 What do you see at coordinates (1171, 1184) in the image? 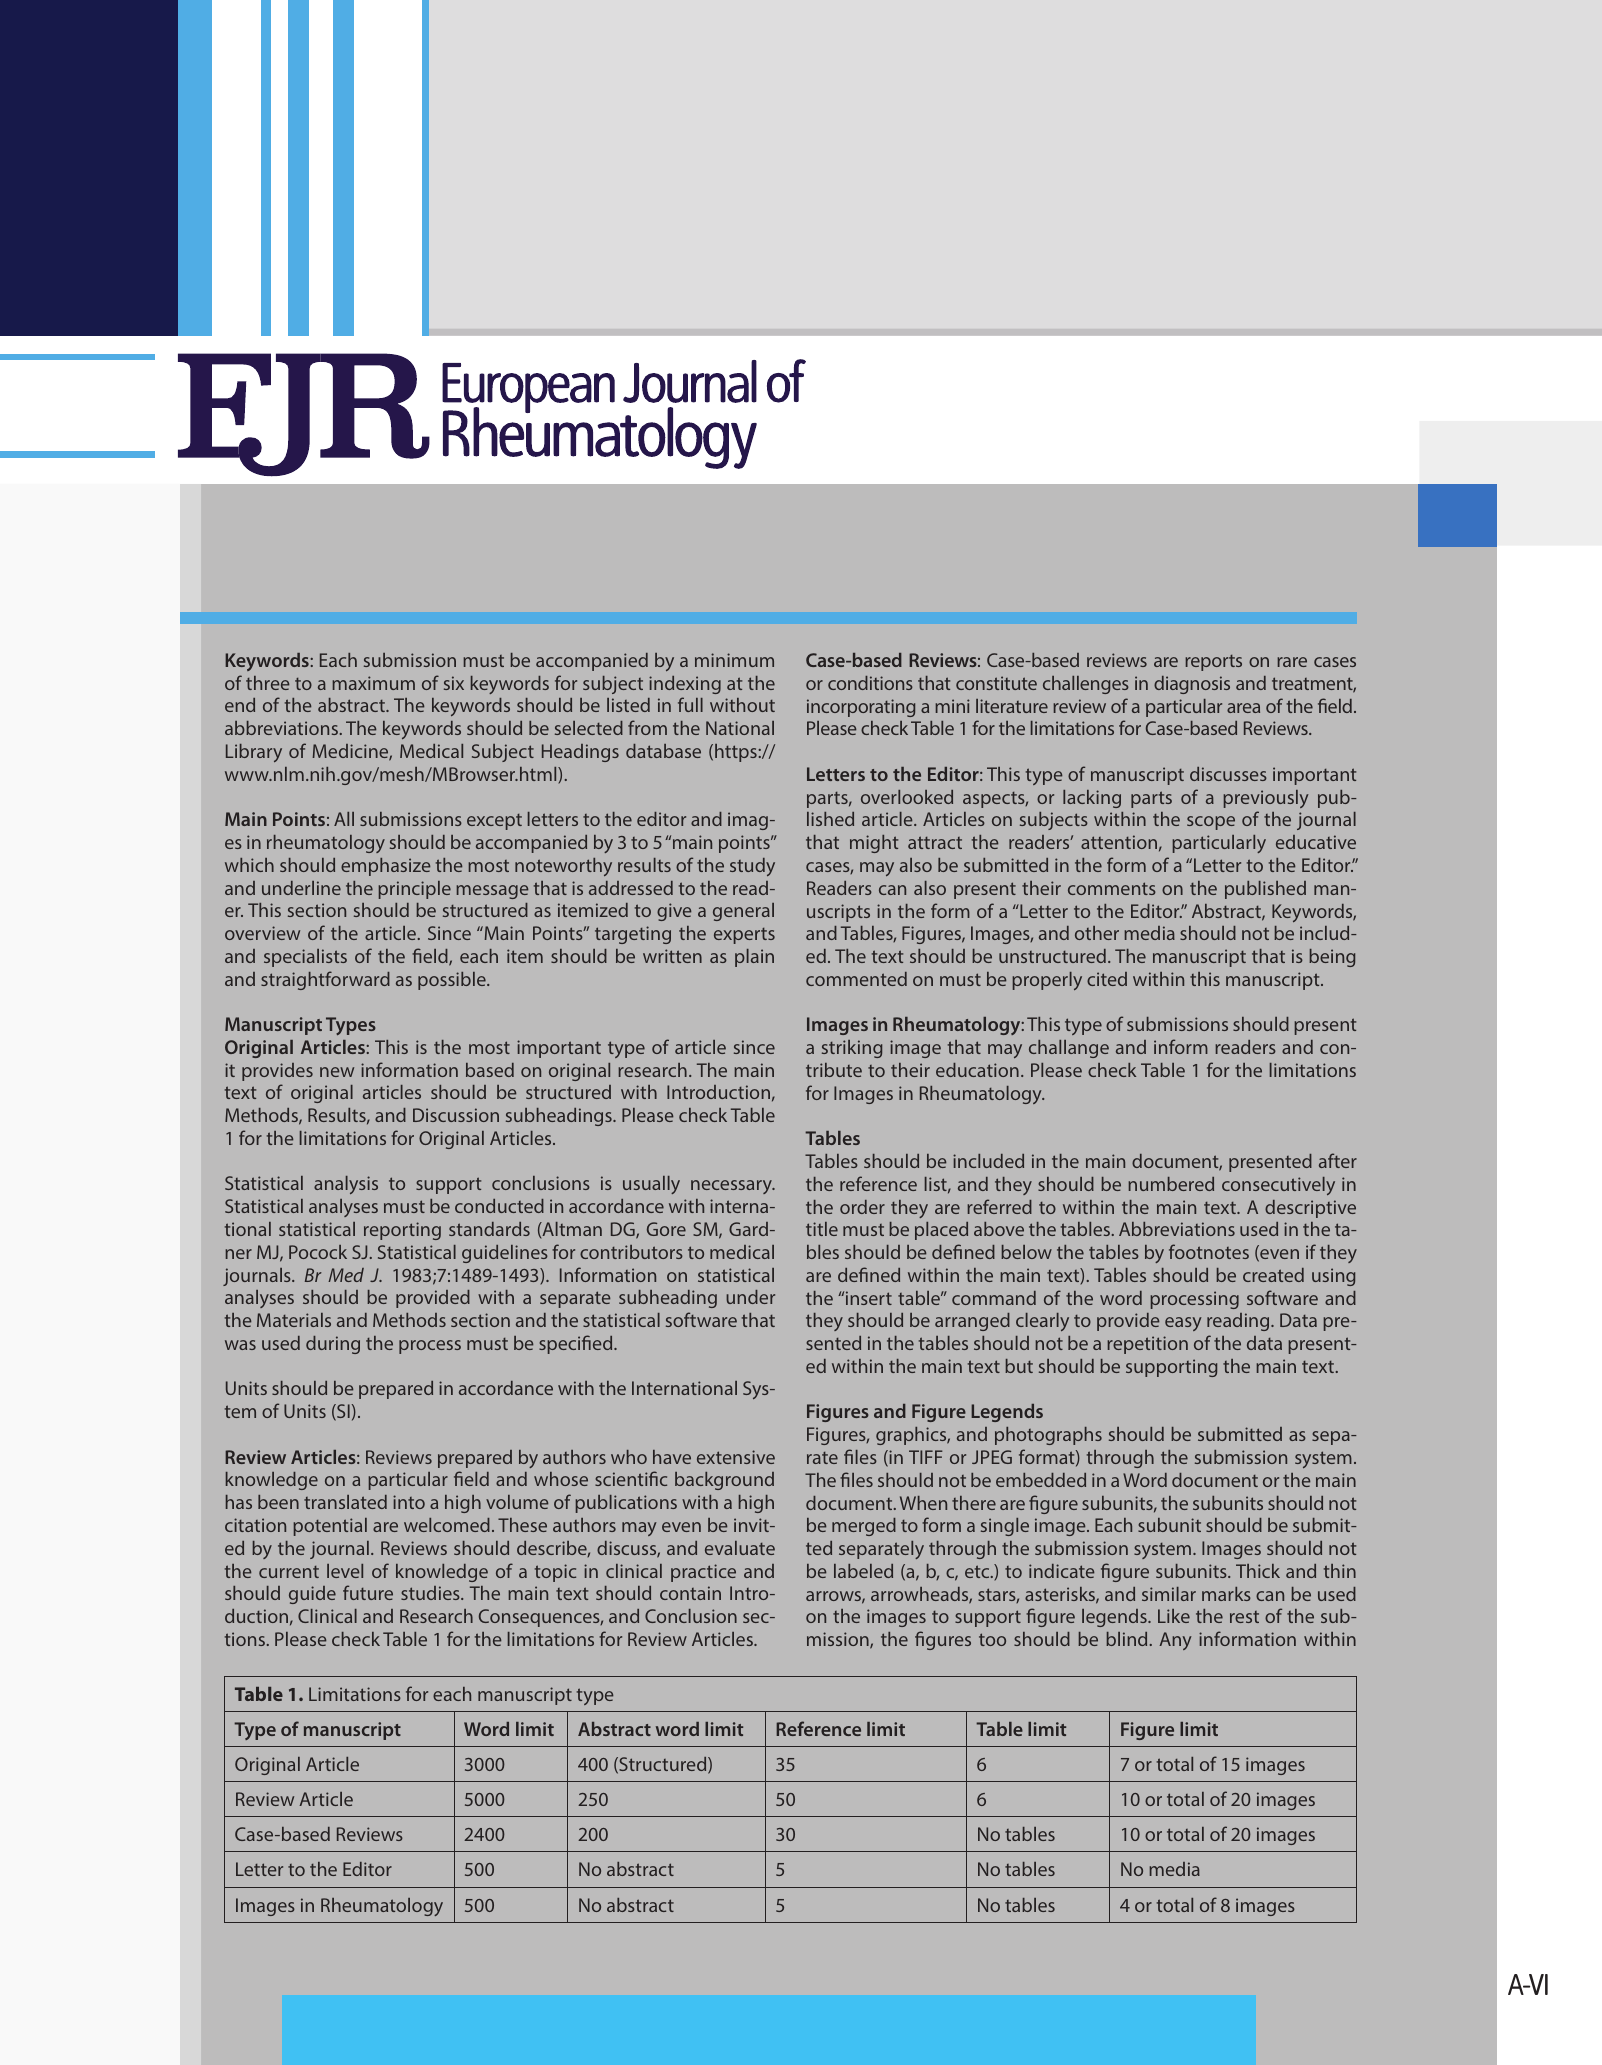
I see `numbered` at bounding box center [1171, 1184].
